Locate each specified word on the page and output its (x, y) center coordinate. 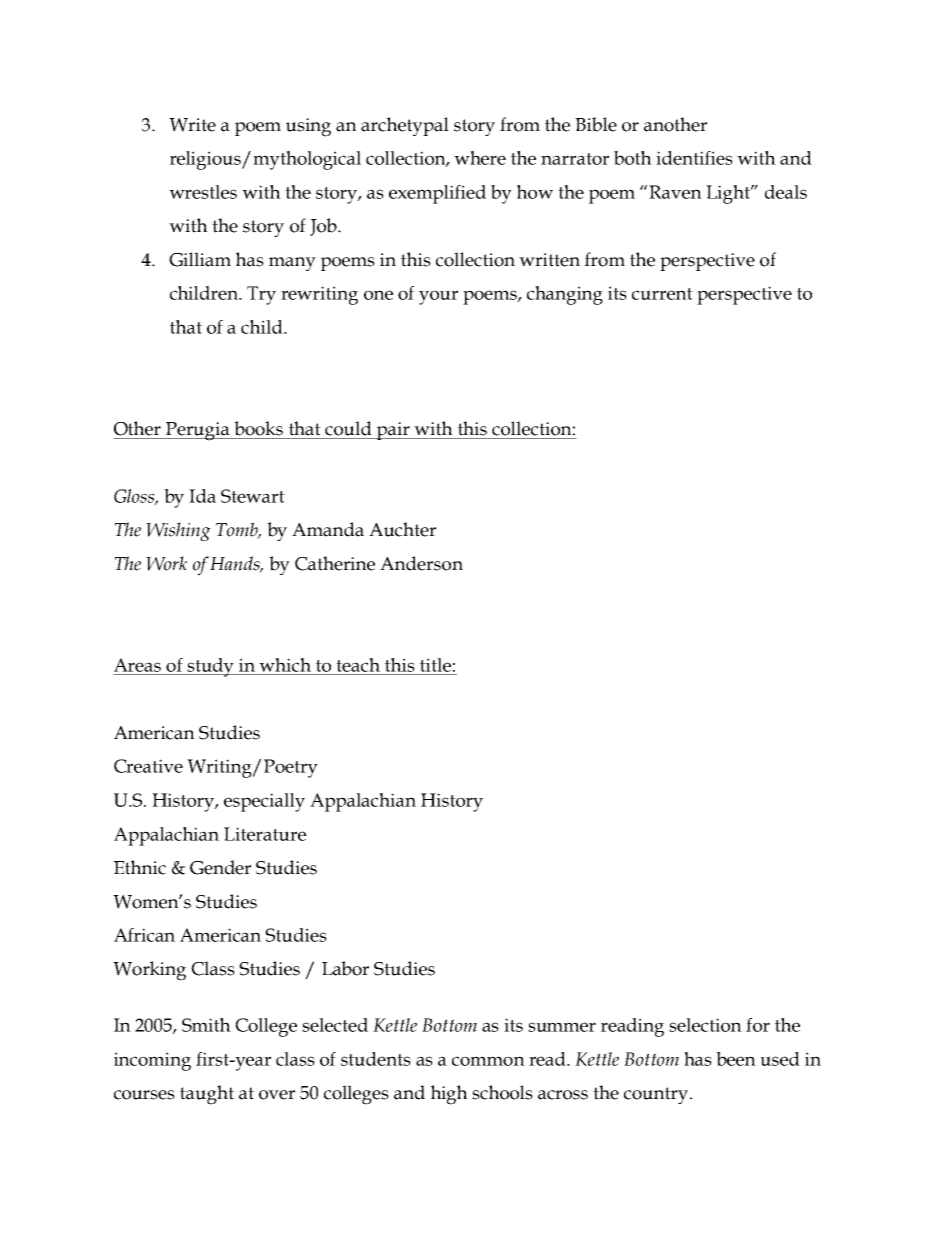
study (210, 667)
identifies (694, 158)
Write (192, 125)
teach (358, 665)
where (480, 158)
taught (207, 1095)
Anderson (421, 563)
